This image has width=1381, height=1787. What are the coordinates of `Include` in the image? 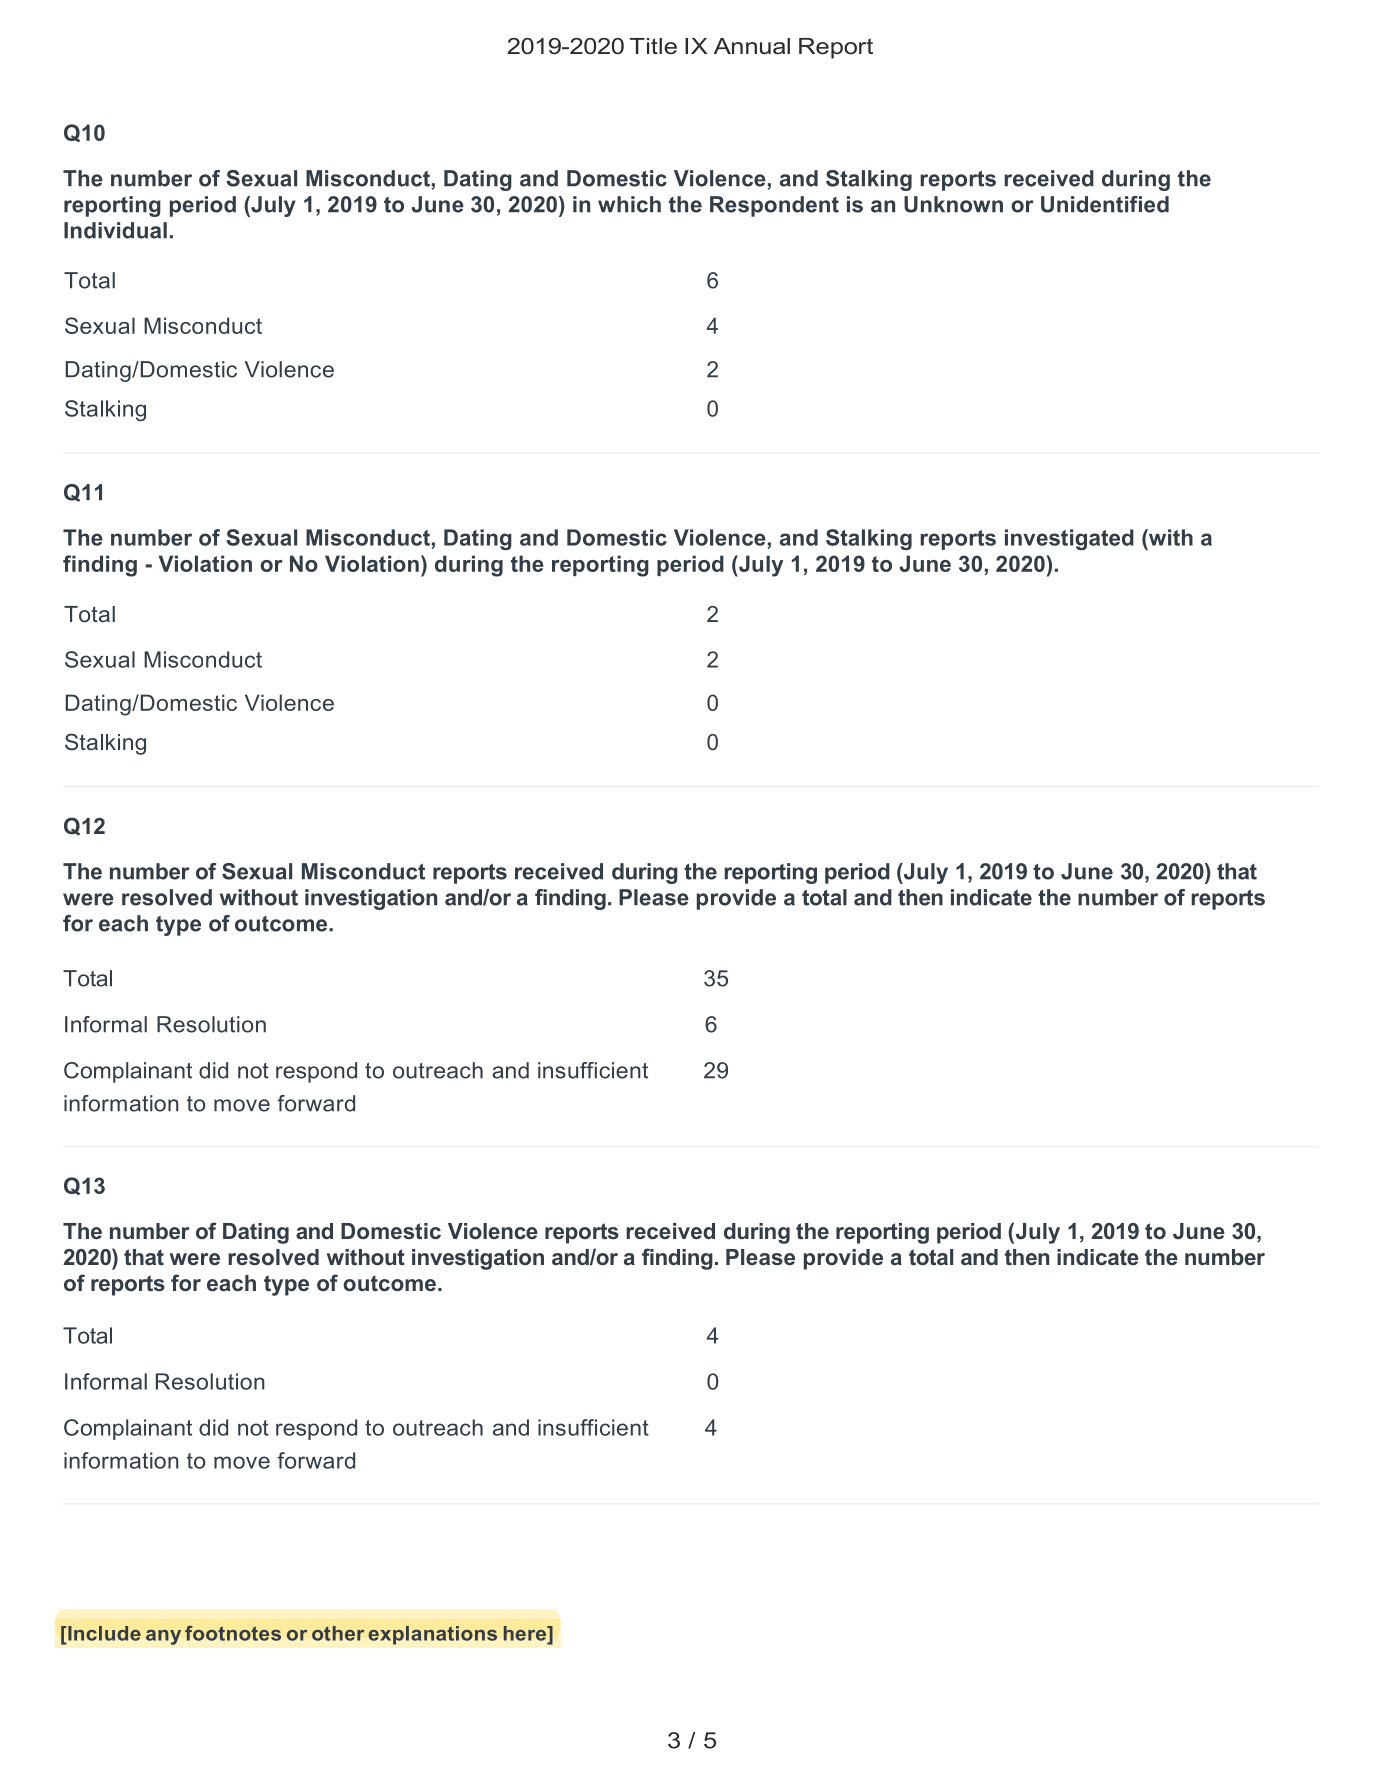 It's located at (103, 1633).
